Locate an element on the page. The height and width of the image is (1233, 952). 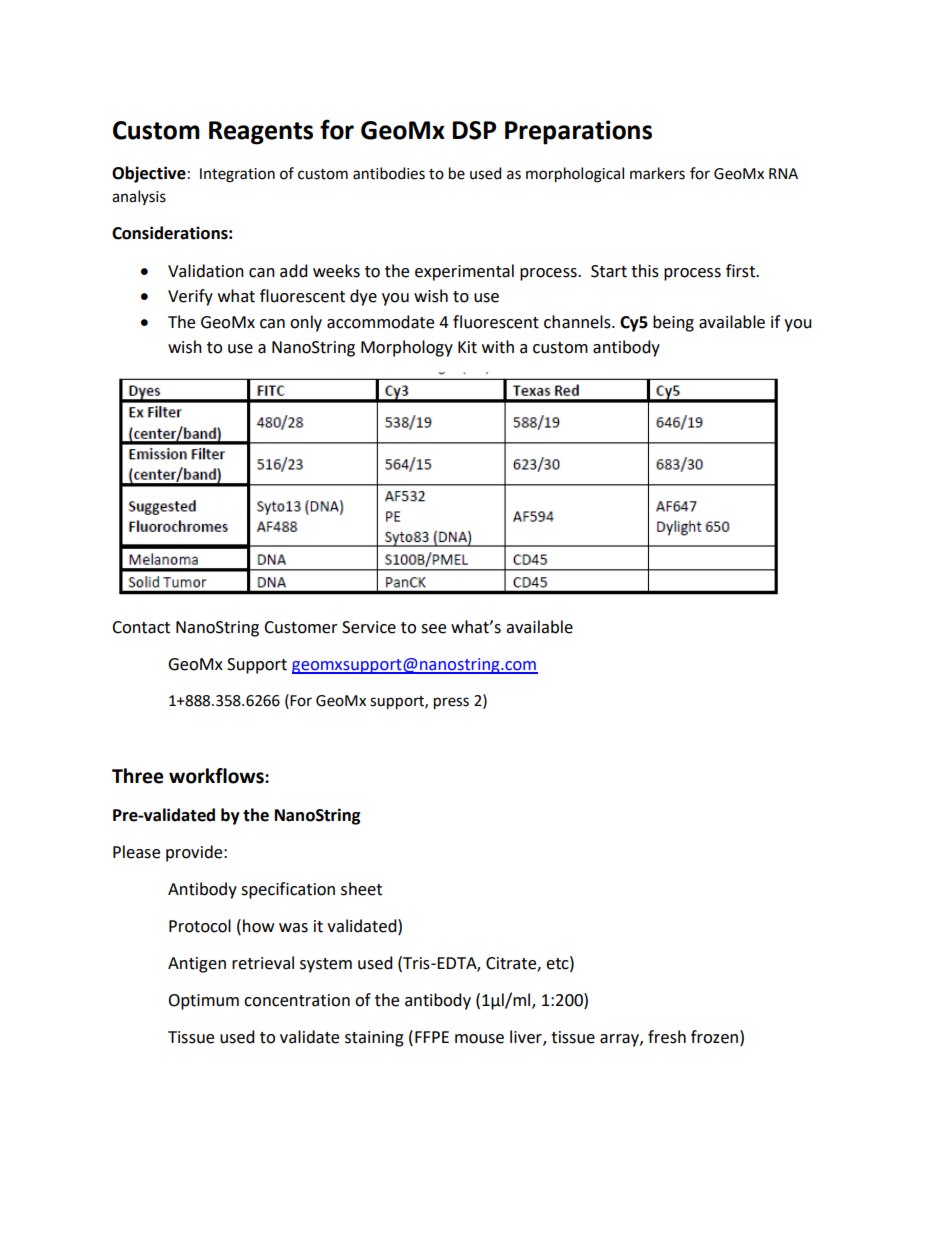
Optimum is located at coordinates (203, 1002).
